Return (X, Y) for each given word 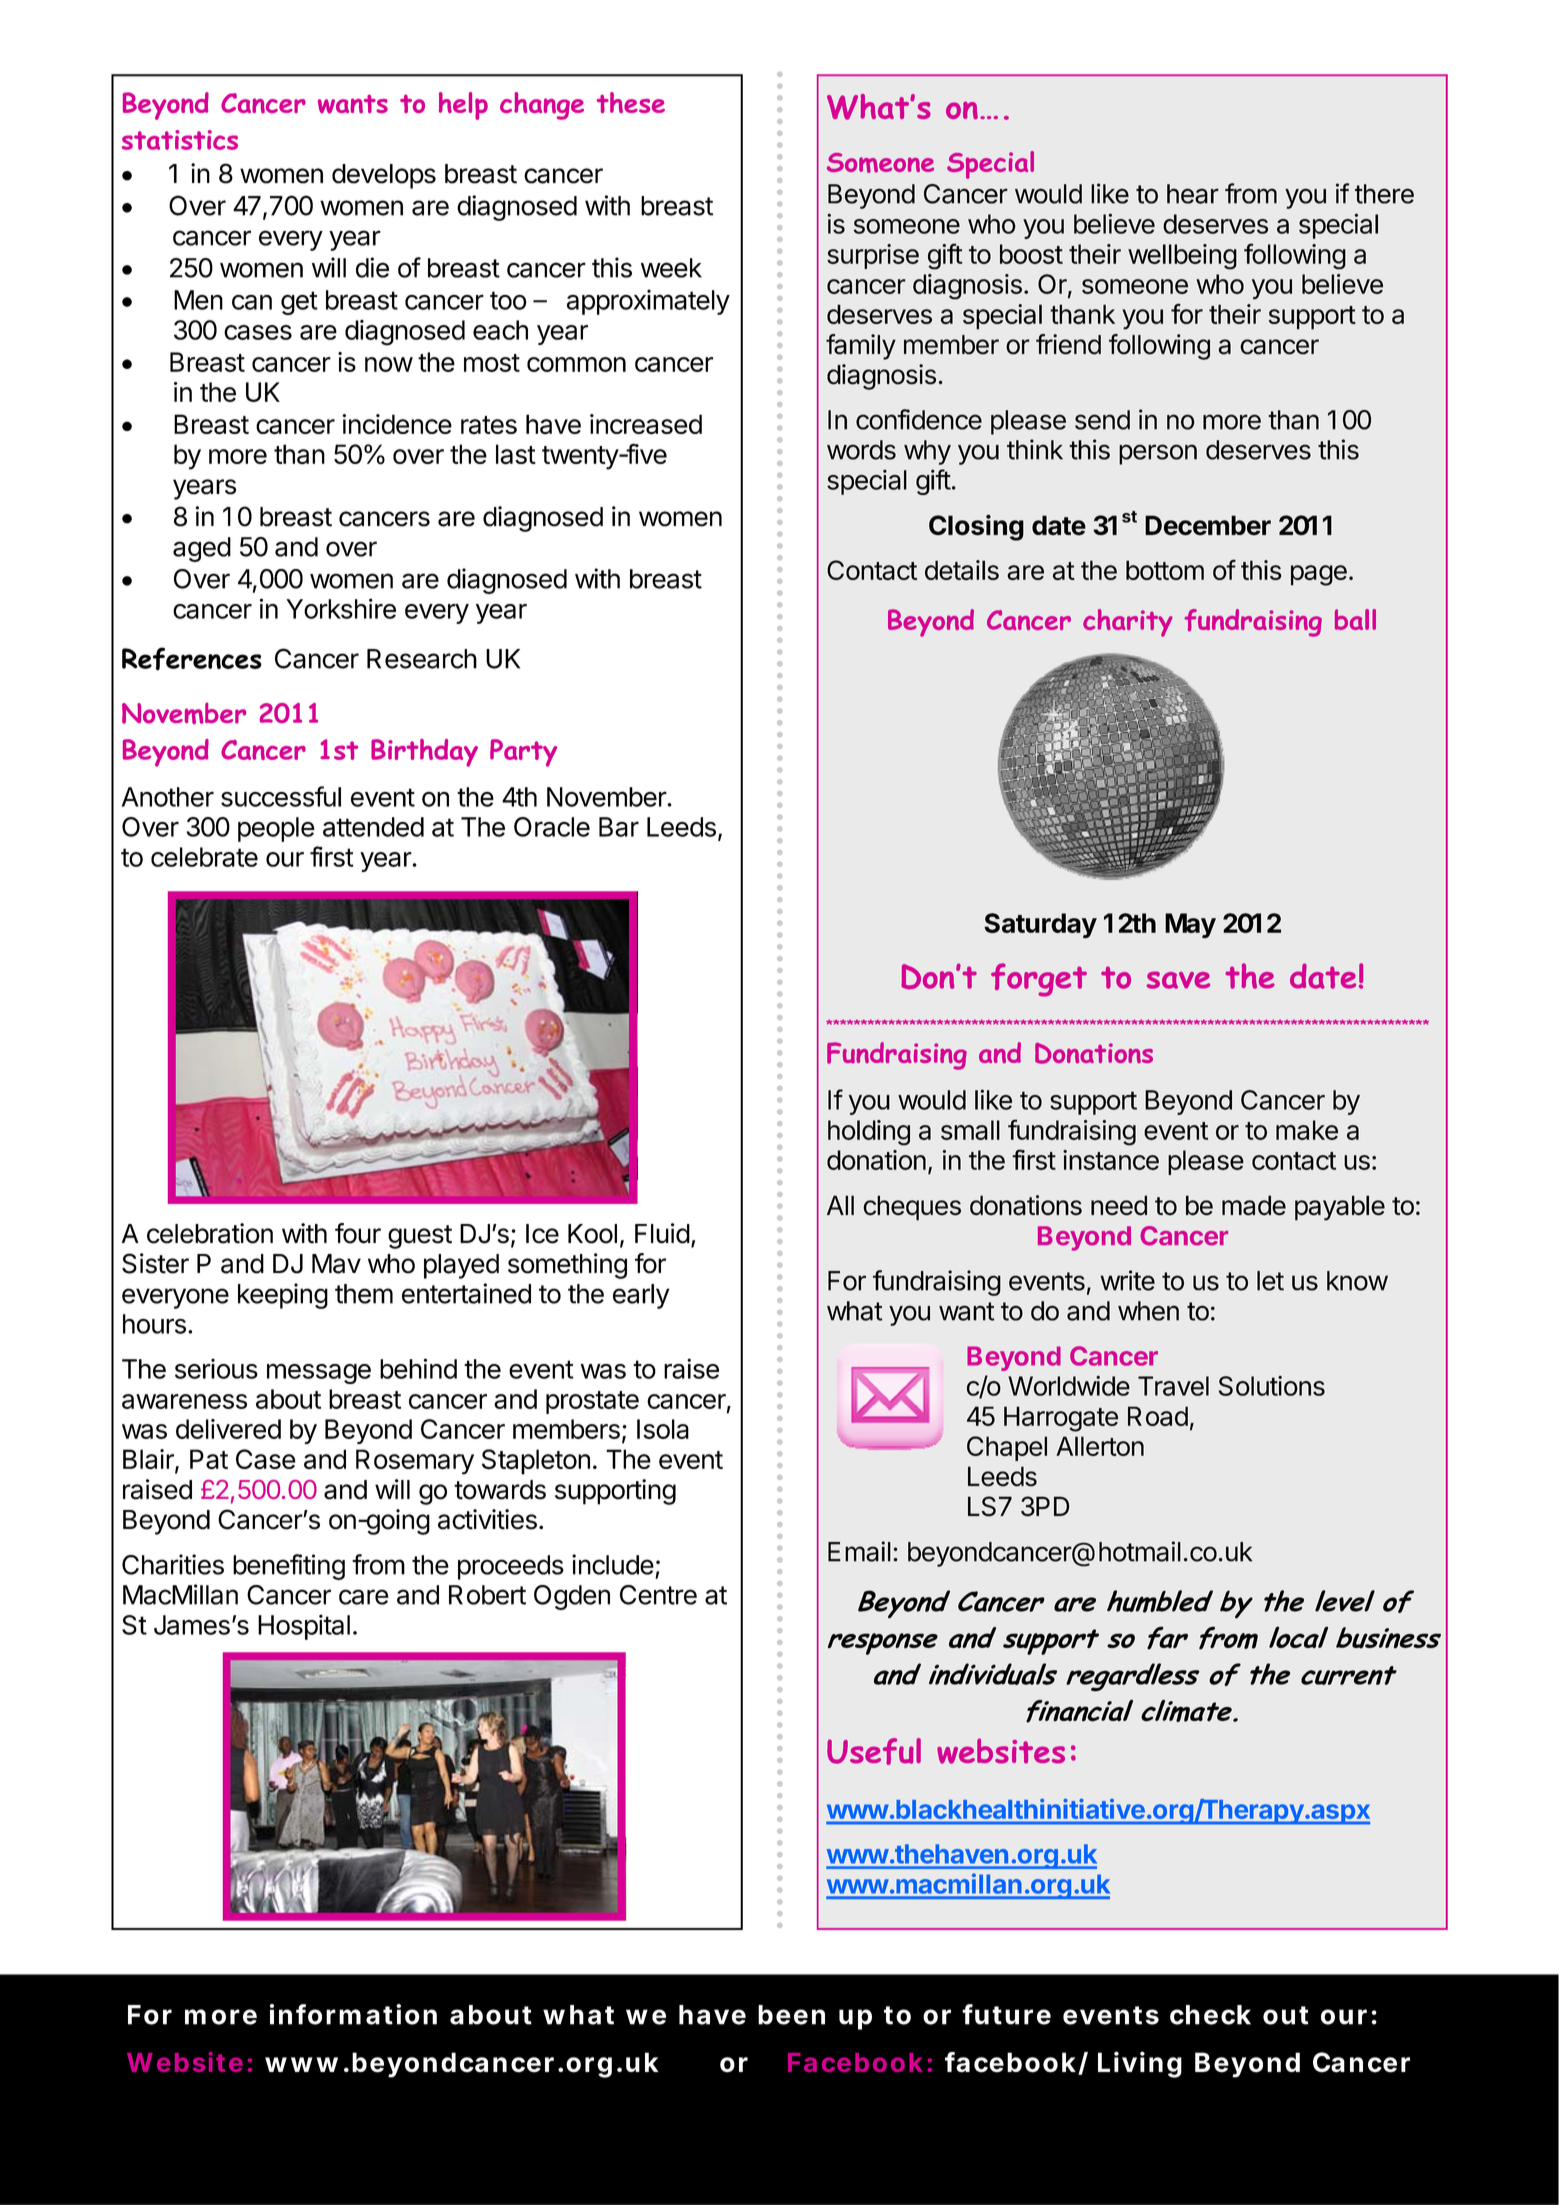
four (358, 1233)
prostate (592, 1402)
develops (384, 176)
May (1190, 926)
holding (869, 1133)
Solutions (1272, 1386)
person (1158, 454)
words (861, 450)
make (1307, 1130)
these (631, 102)
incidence (397, 424)
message (319, 1373)
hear (1193, 194)
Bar (619, 827)
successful (281, 796)
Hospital (304, 1627)
